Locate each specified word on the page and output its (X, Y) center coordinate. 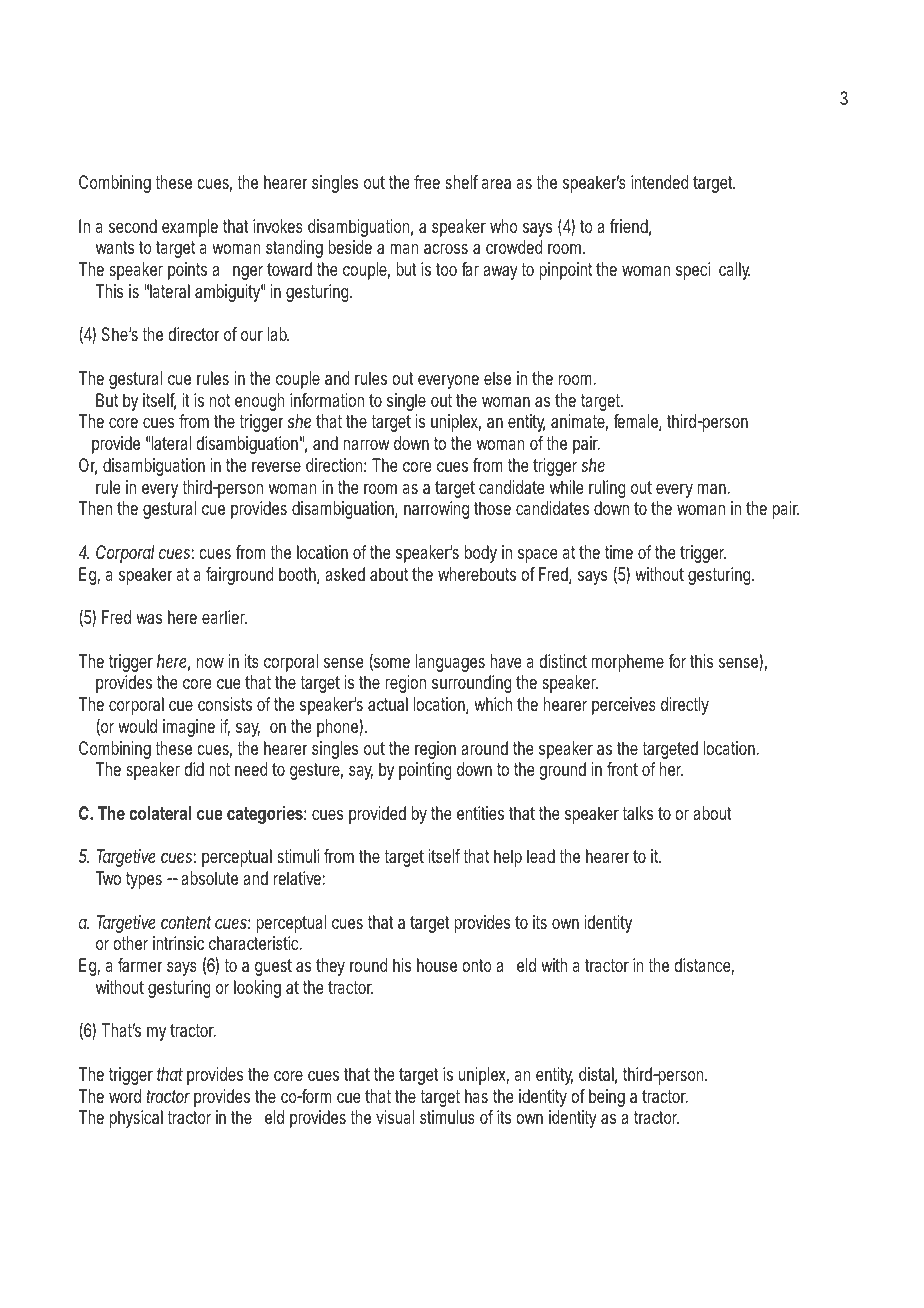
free (427, 182)
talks (637, 813)
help (508, 858)
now (210, 662)
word (125, 1096)
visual (395, 1117)
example (190, 228)
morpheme (628, 663)
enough (260, 402)
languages (450, 663)
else (497, 378)
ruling (607, 489)
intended (660, 182)
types (144, 880)
